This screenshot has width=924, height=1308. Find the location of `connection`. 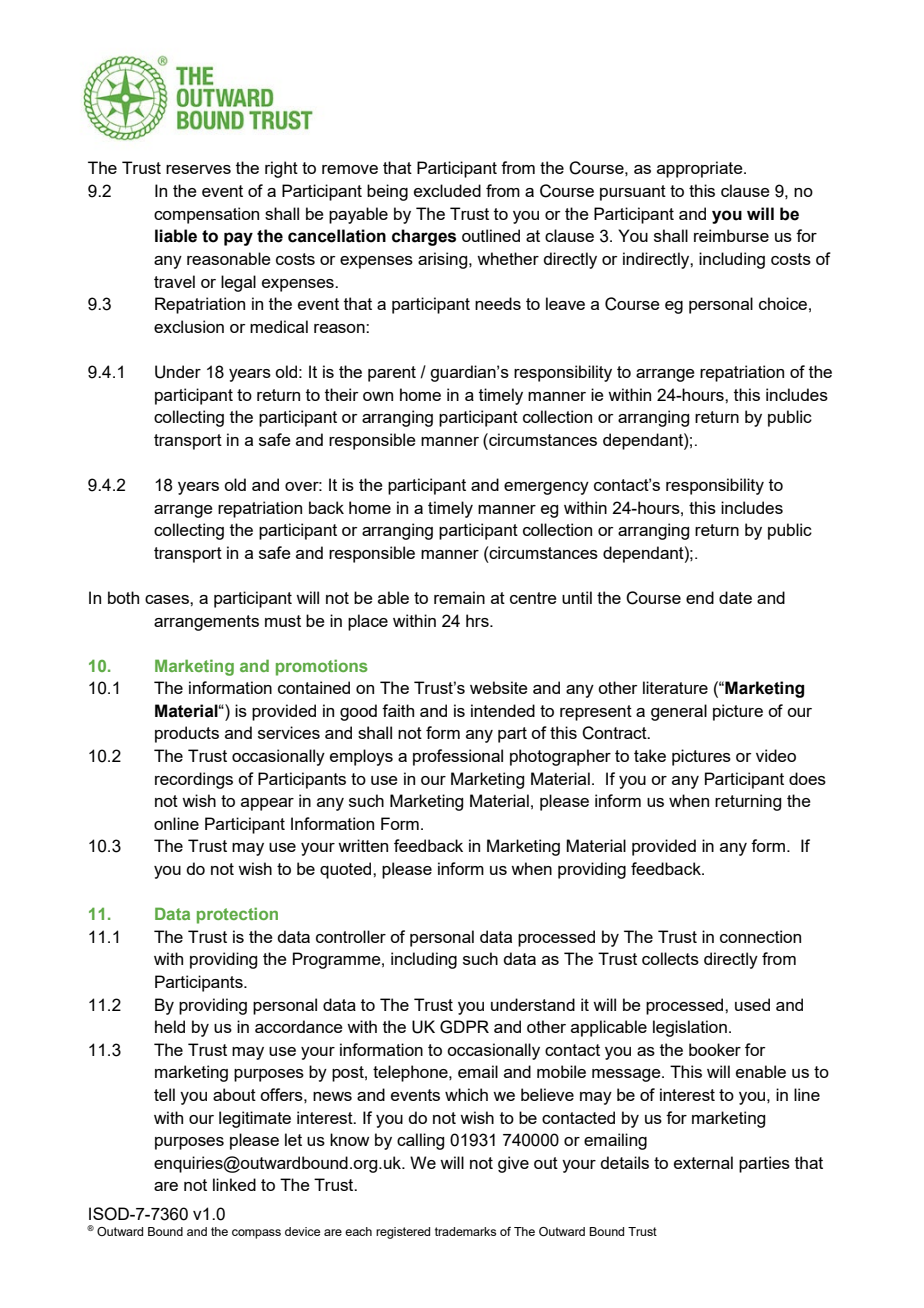

connection is located at coordinates (760, 936).
